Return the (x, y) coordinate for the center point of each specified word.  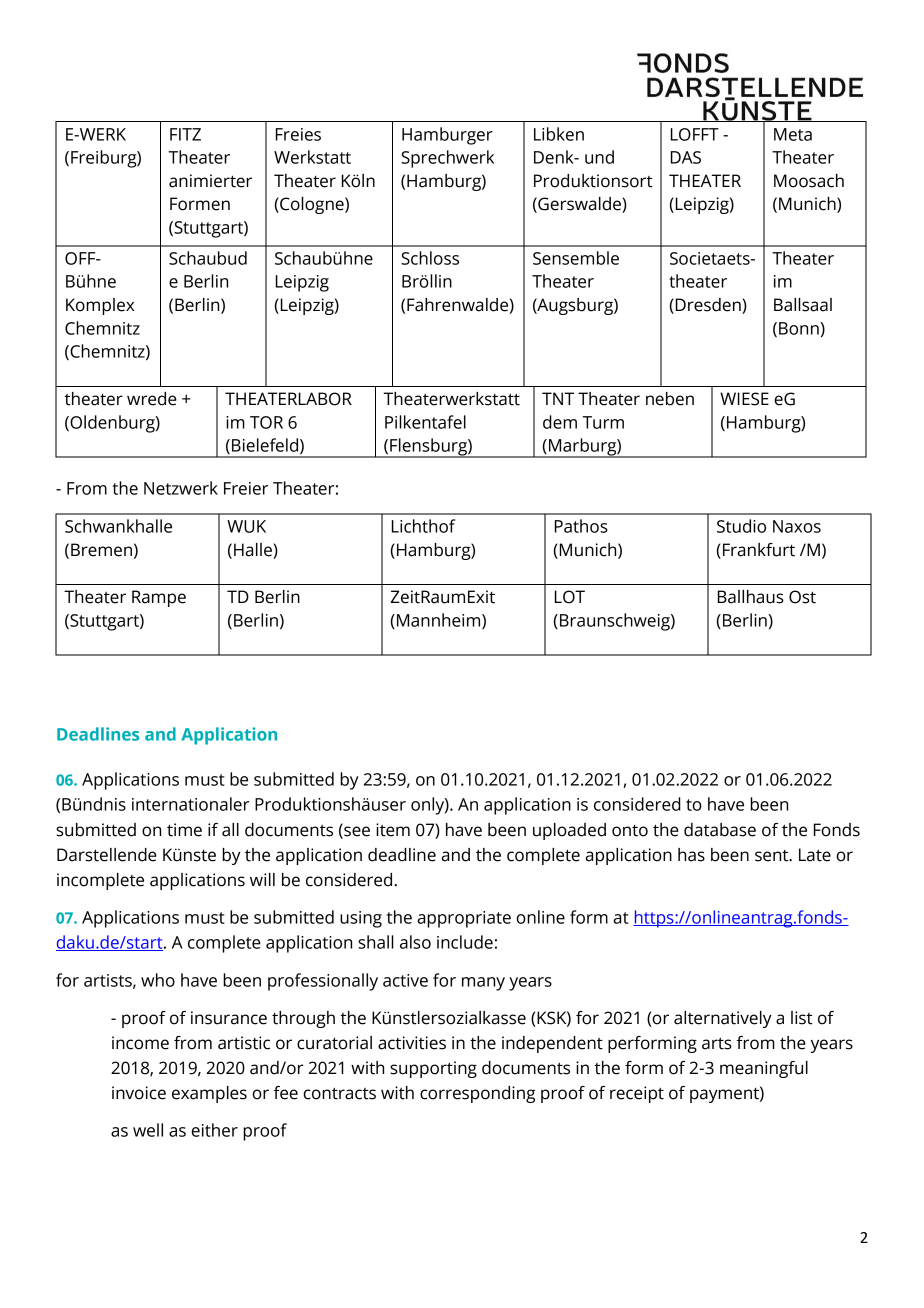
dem (560, 422)
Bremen (101, 550)
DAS (686, 157)
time (184, 830)
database (720, 830)
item (393, 830)
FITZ (185, 134)
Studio (741, 526)
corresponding (477, 1094)
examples (209, 1094)
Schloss (430, 258)
